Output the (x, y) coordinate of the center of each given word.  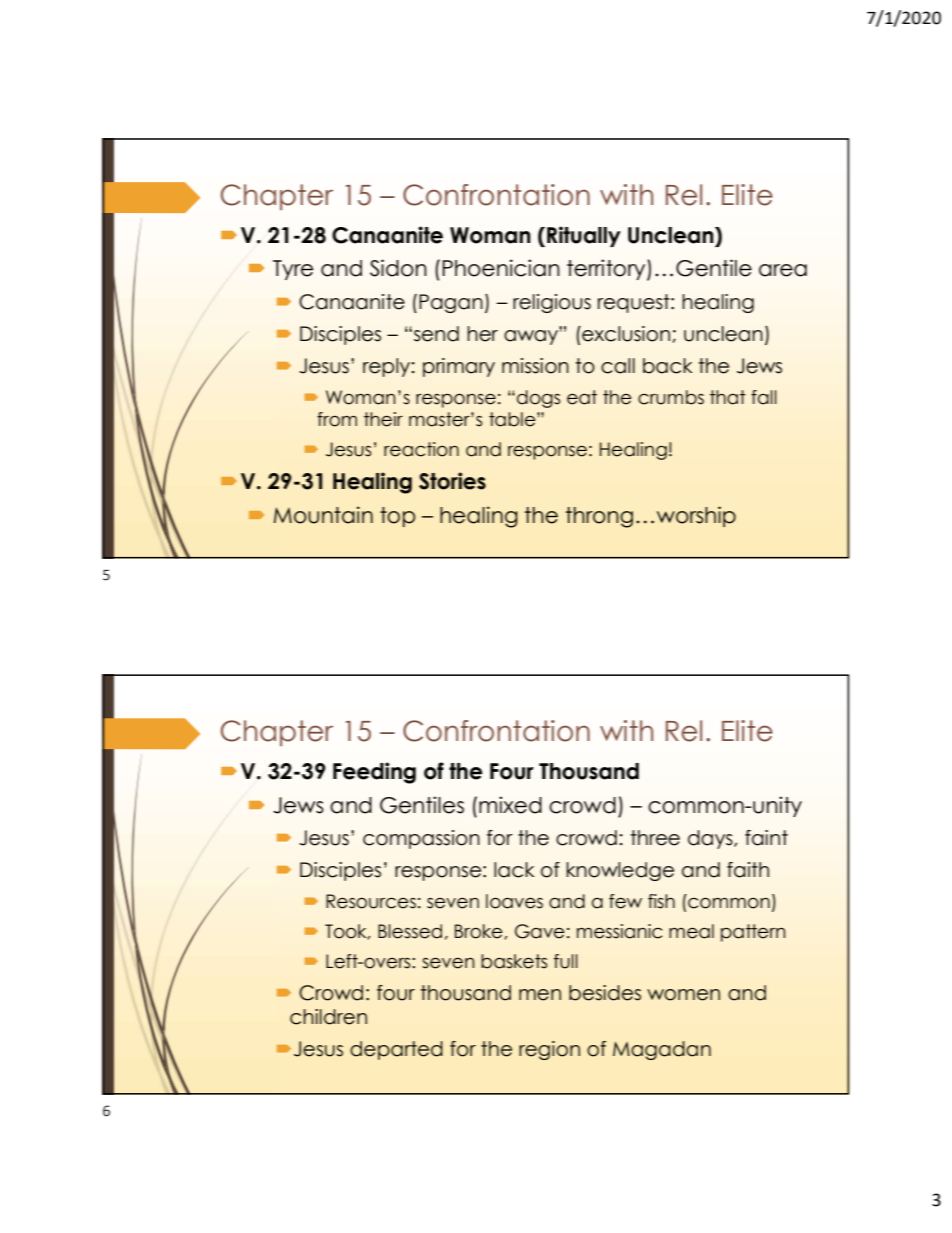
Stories (452, 481)
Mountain (323, 515)
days (711, 839)
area (783, 270)
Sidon (398, 268)
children (328, 1017)
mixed (510, 805)
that (728, 397)
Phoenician (501, 268)
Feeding (374, 773)
